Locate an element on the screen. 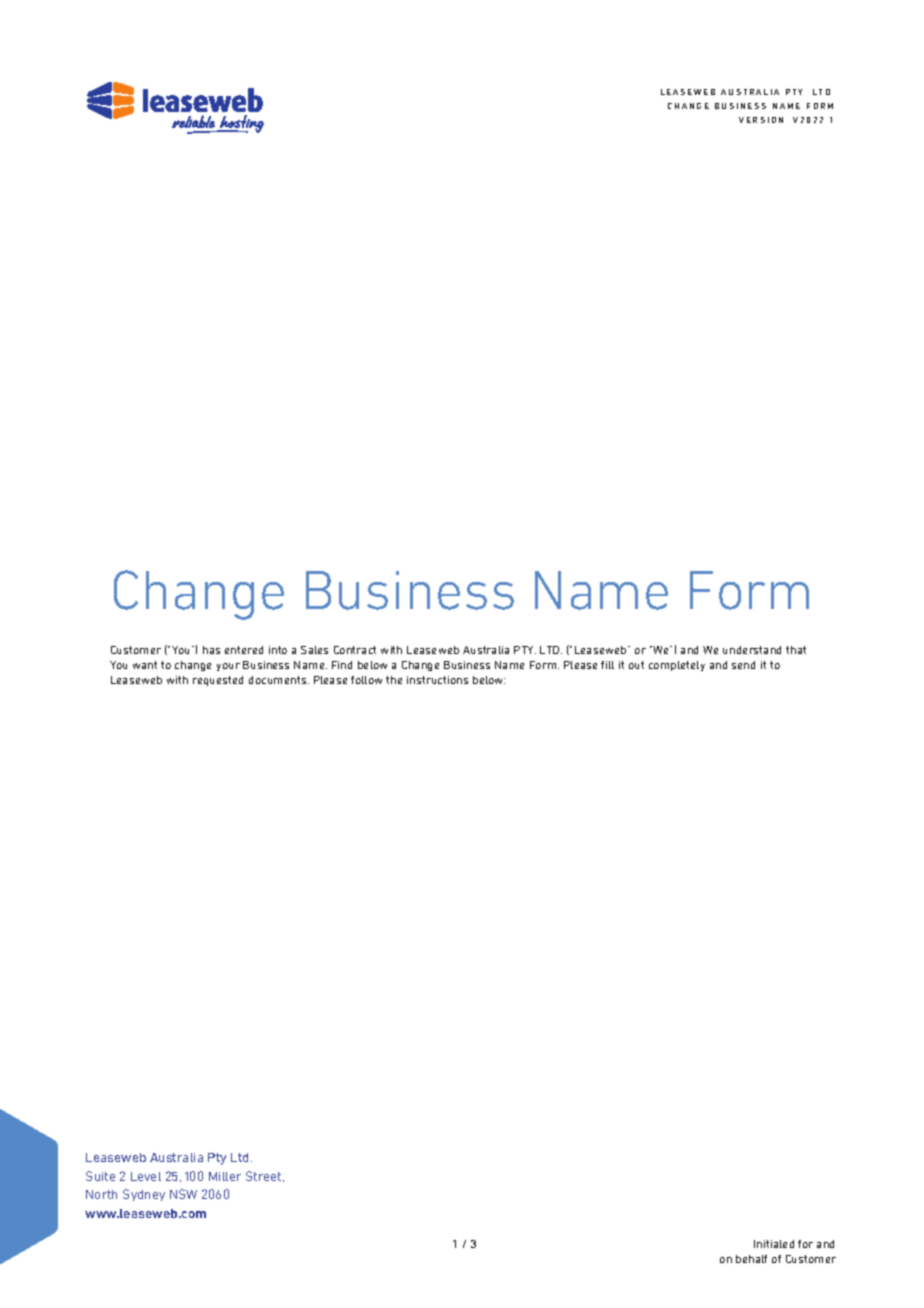 The height and width of the screenshot is (1308, 924). requested is located at coordinates (218, 681).
